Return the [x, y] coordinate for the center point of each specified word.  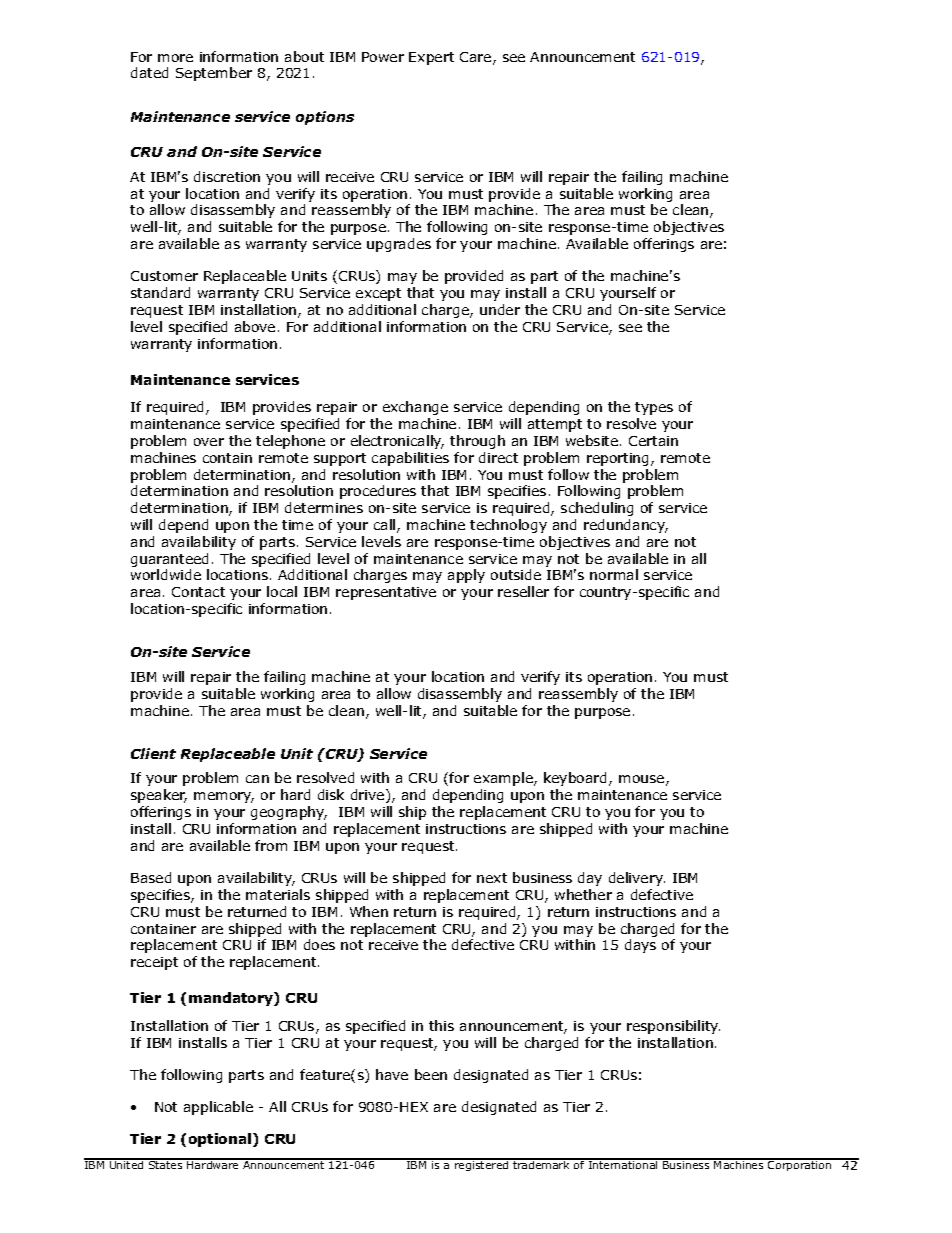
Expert [431, 58]
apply [466, 576]
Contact [198, 592]
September [214, 74]
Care [477, 58]
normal [614, 574]
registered [482, 1165]
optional [221, 1140]
